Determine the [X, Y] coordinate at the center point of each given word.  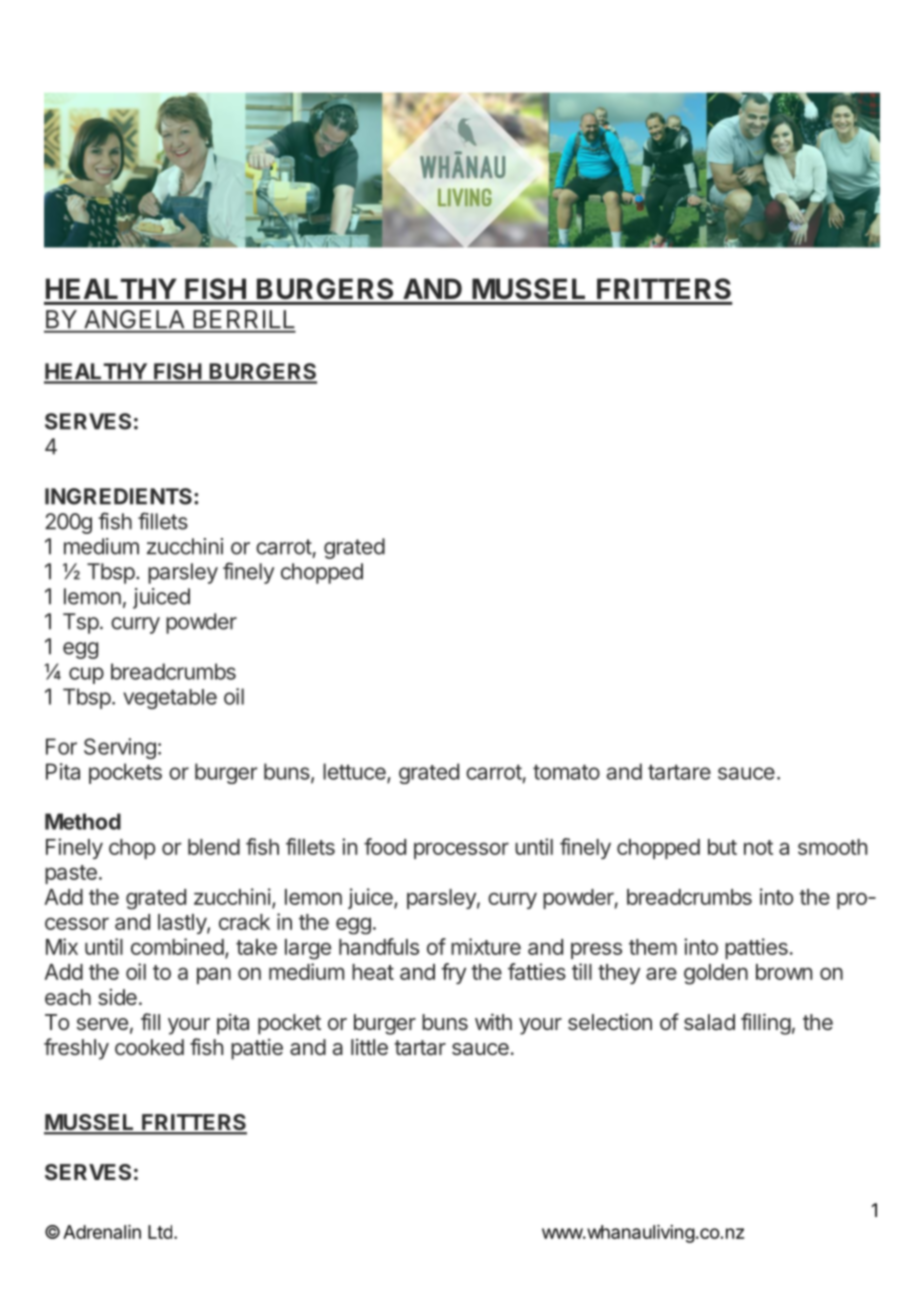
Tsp [81, 623]
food [385, 846]
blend [214, 847]
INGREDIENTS [118, 496]
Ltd [160, 1232]
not [758, 847]
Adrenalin [102, 1232]
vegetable [170, 699]
